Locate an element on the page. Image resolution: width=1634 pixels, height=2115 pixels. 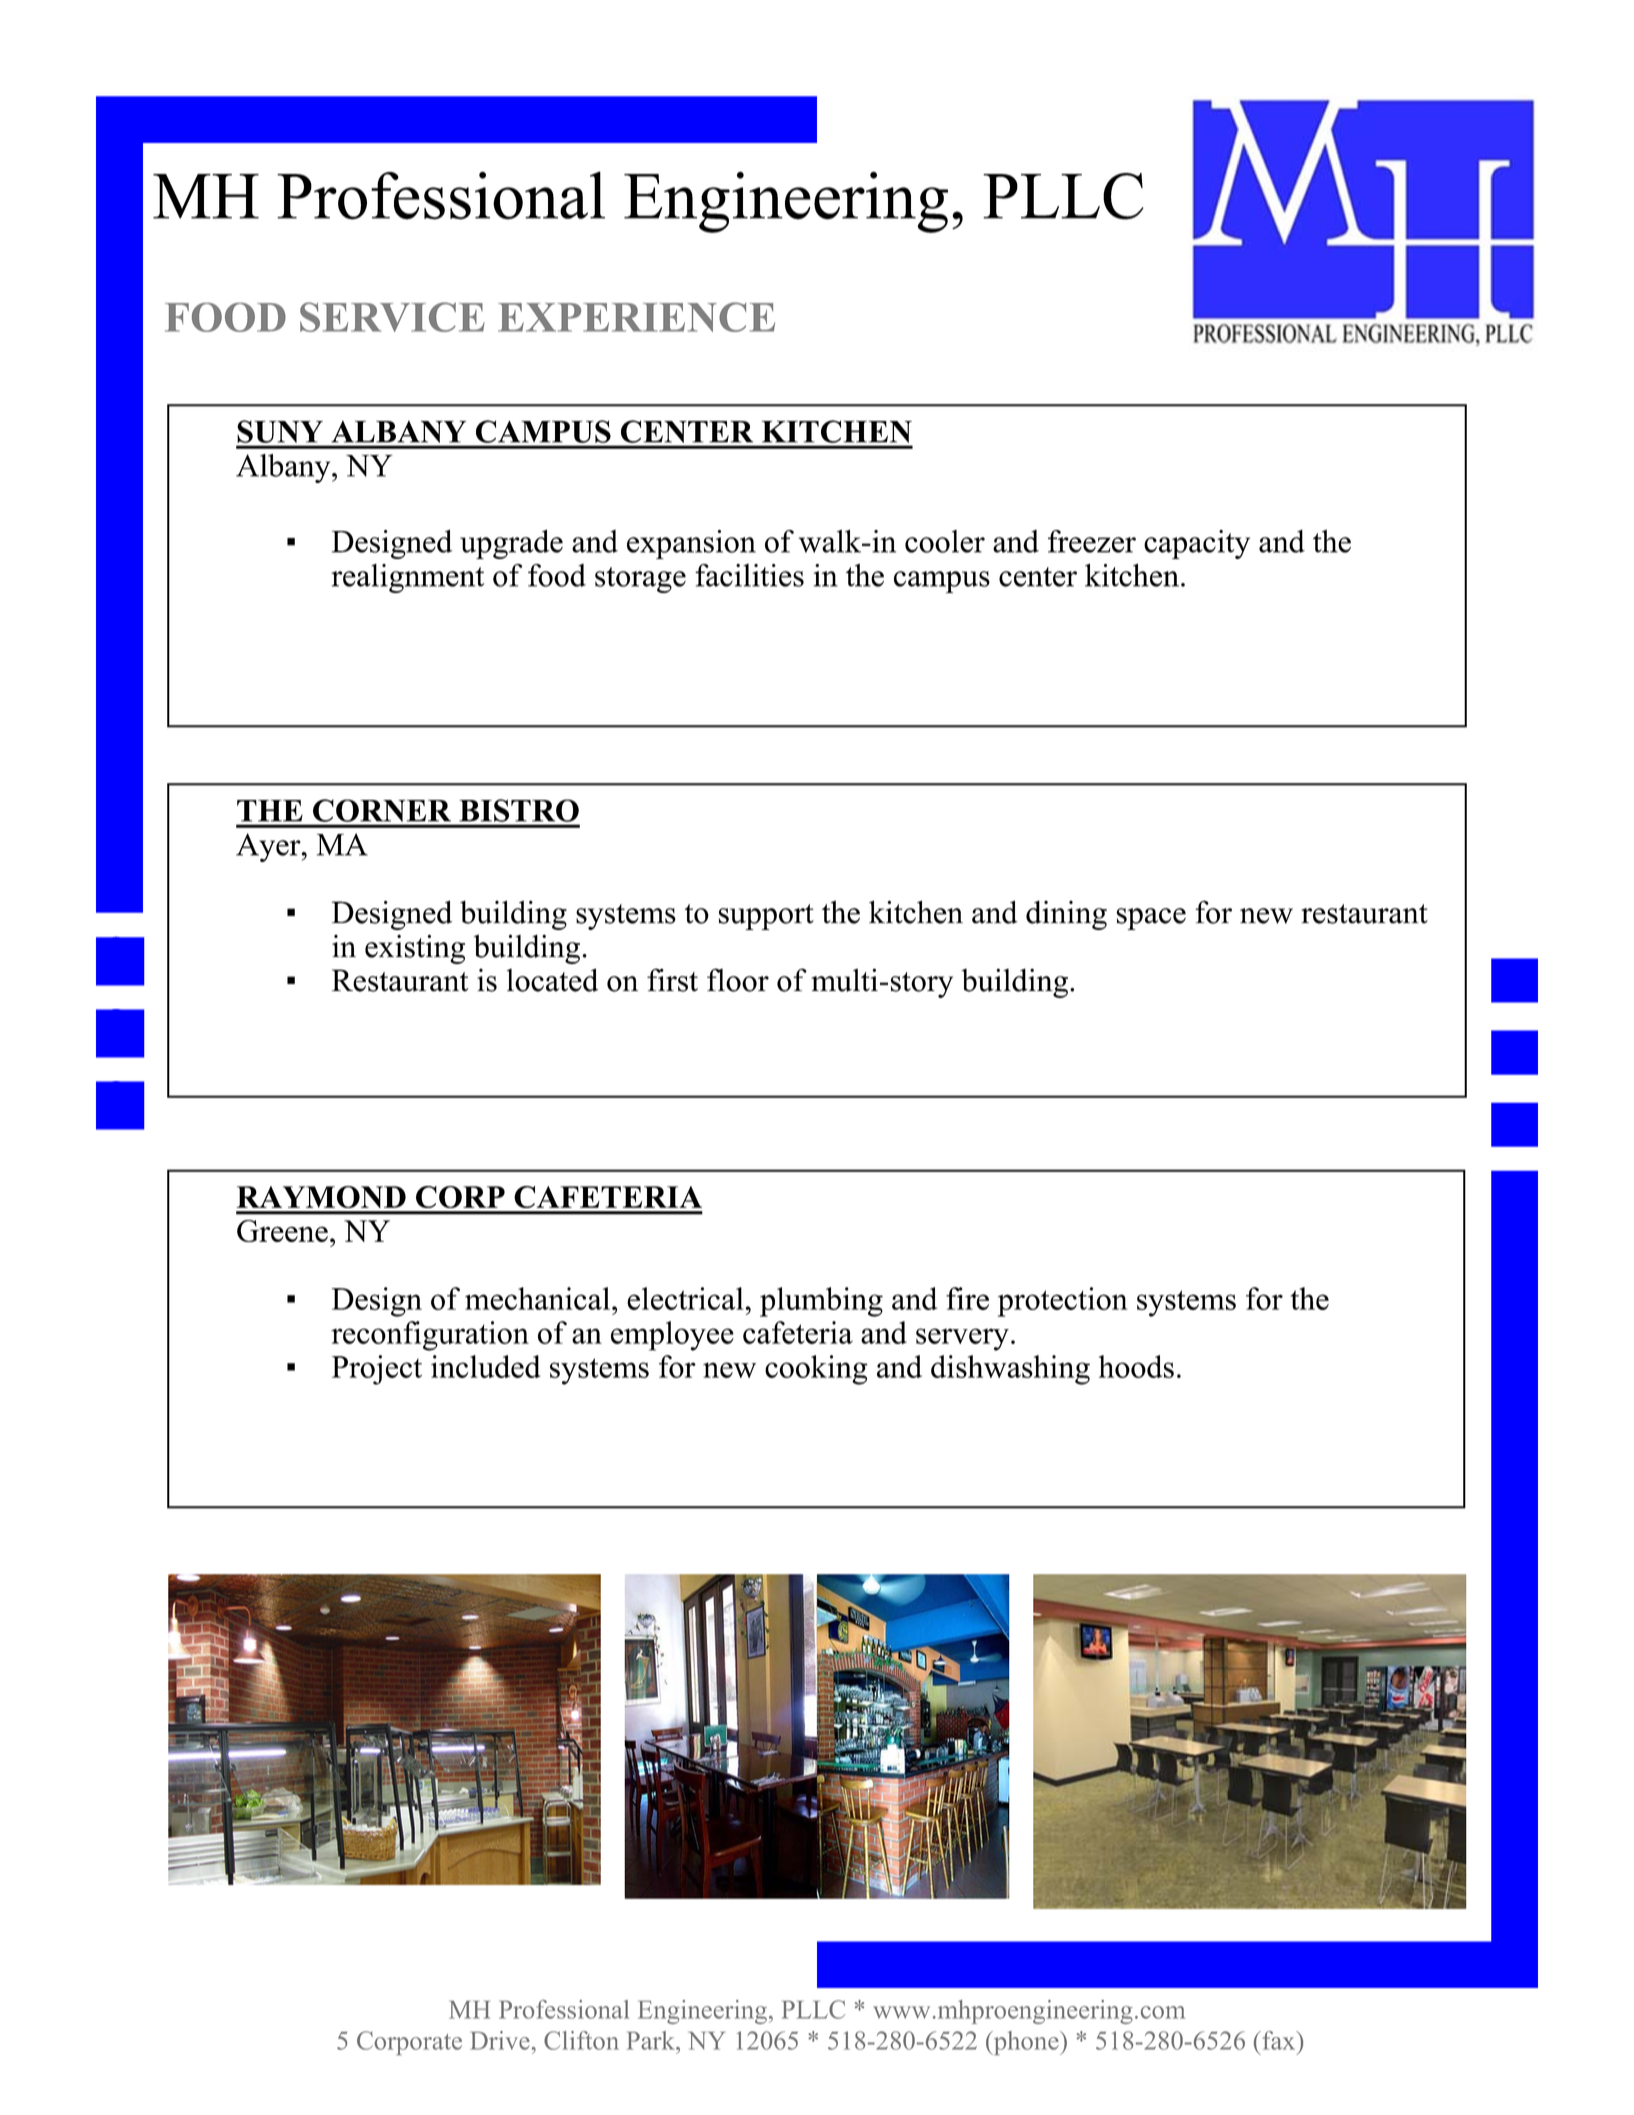
fax is located at coordinates (1279, 2040).
